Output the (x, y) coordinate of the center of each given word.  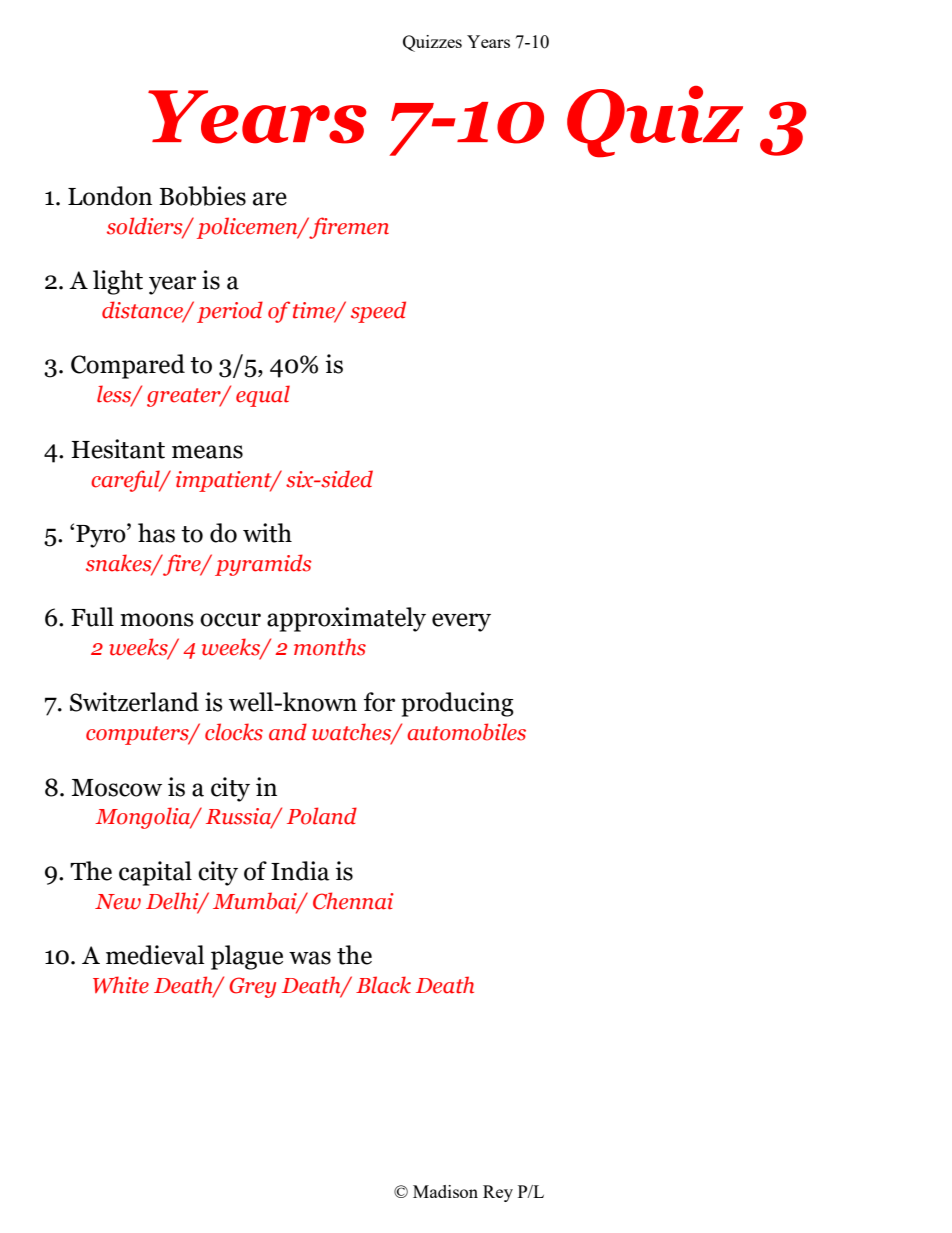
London (110, 196)
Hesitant (118, 449)
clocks (234, 732)
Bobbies (202, 196)
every (461, 622)
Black (383, 985)
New (118, 902)
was (310, 958)
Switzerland (134, 702)
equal (263, 396)
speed (378, 312)
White (121, 985)
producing (457, 704)
